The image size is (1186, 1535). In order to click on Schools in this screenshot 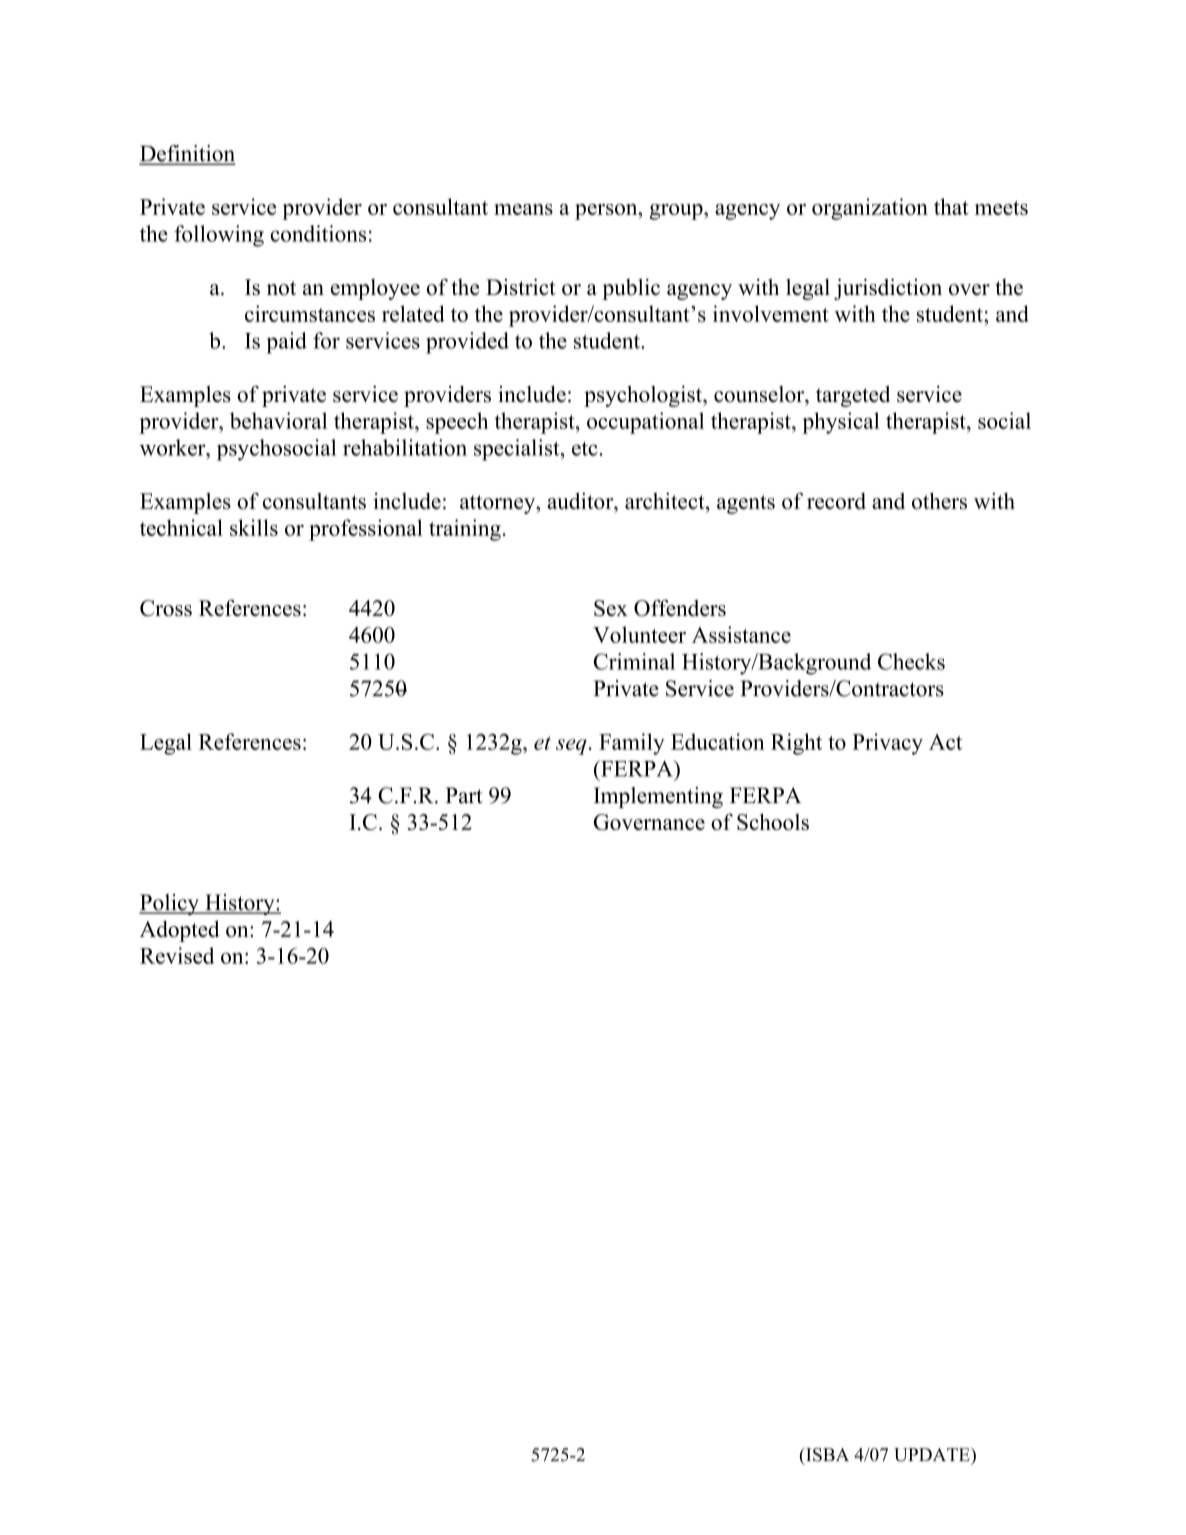, I will do `click(773, 821)`.
